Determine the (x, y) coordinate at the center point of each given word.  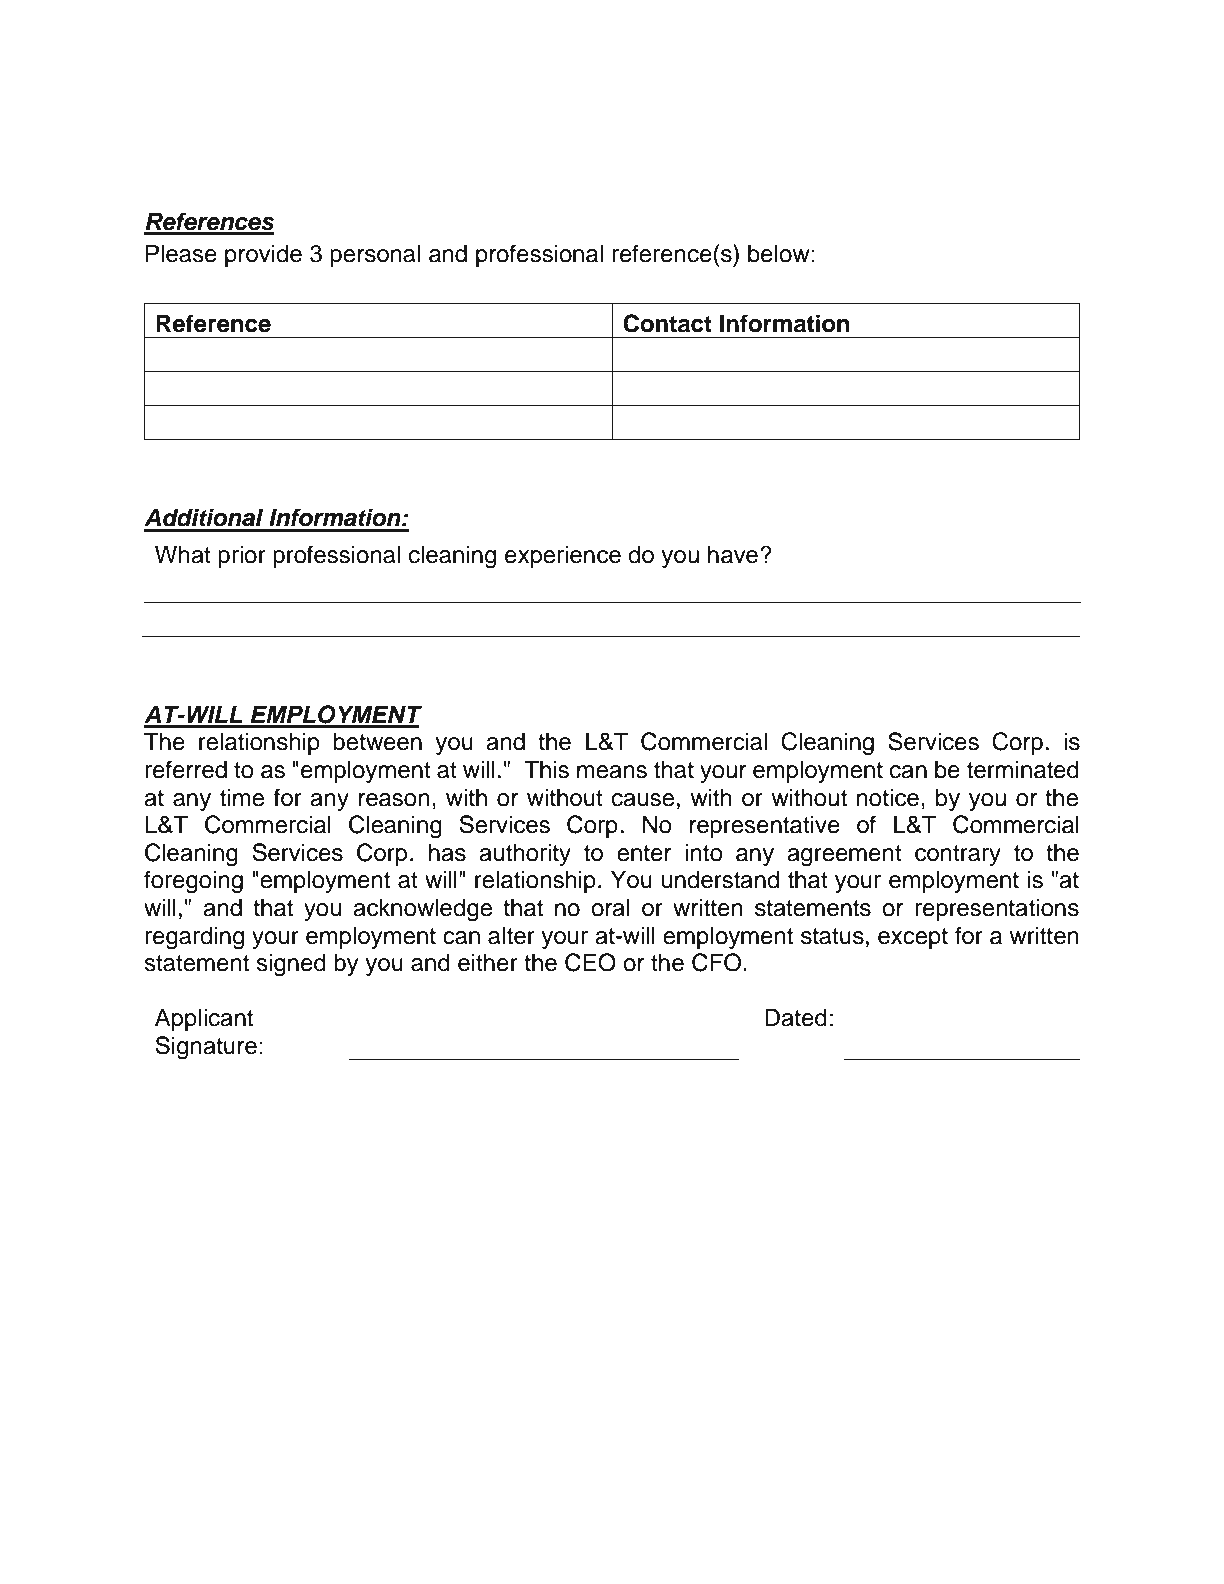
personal (375, 255)
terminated (1023, 769)
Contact (667, 323)
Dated (796, 1017)
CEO (590, 962)
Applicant (204, 1019)
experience (563, 556)
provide (263, 255)
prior (242, 556)
